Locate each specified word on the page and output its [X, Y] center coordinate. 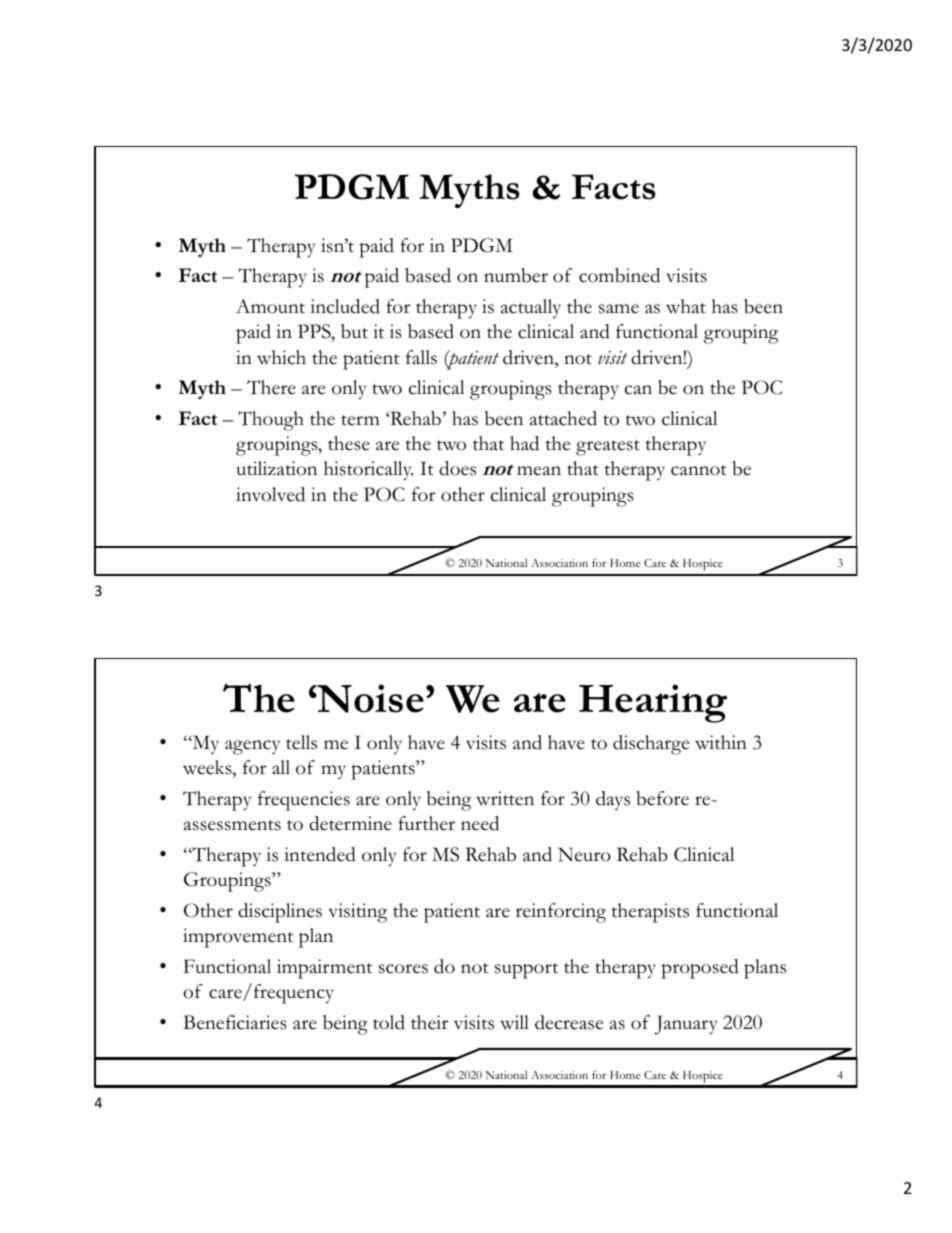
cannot [699, 470]
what [686, 306]
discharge [651, 745]
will [514, 1022]
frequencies [304, 801]
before [662, 798]
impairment [324, 969]
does [457, 468]
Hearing [653, 703]
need [480, 823]
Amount [270, 306]
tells [301, 742]
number [516, 275]
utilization [277, 468]
